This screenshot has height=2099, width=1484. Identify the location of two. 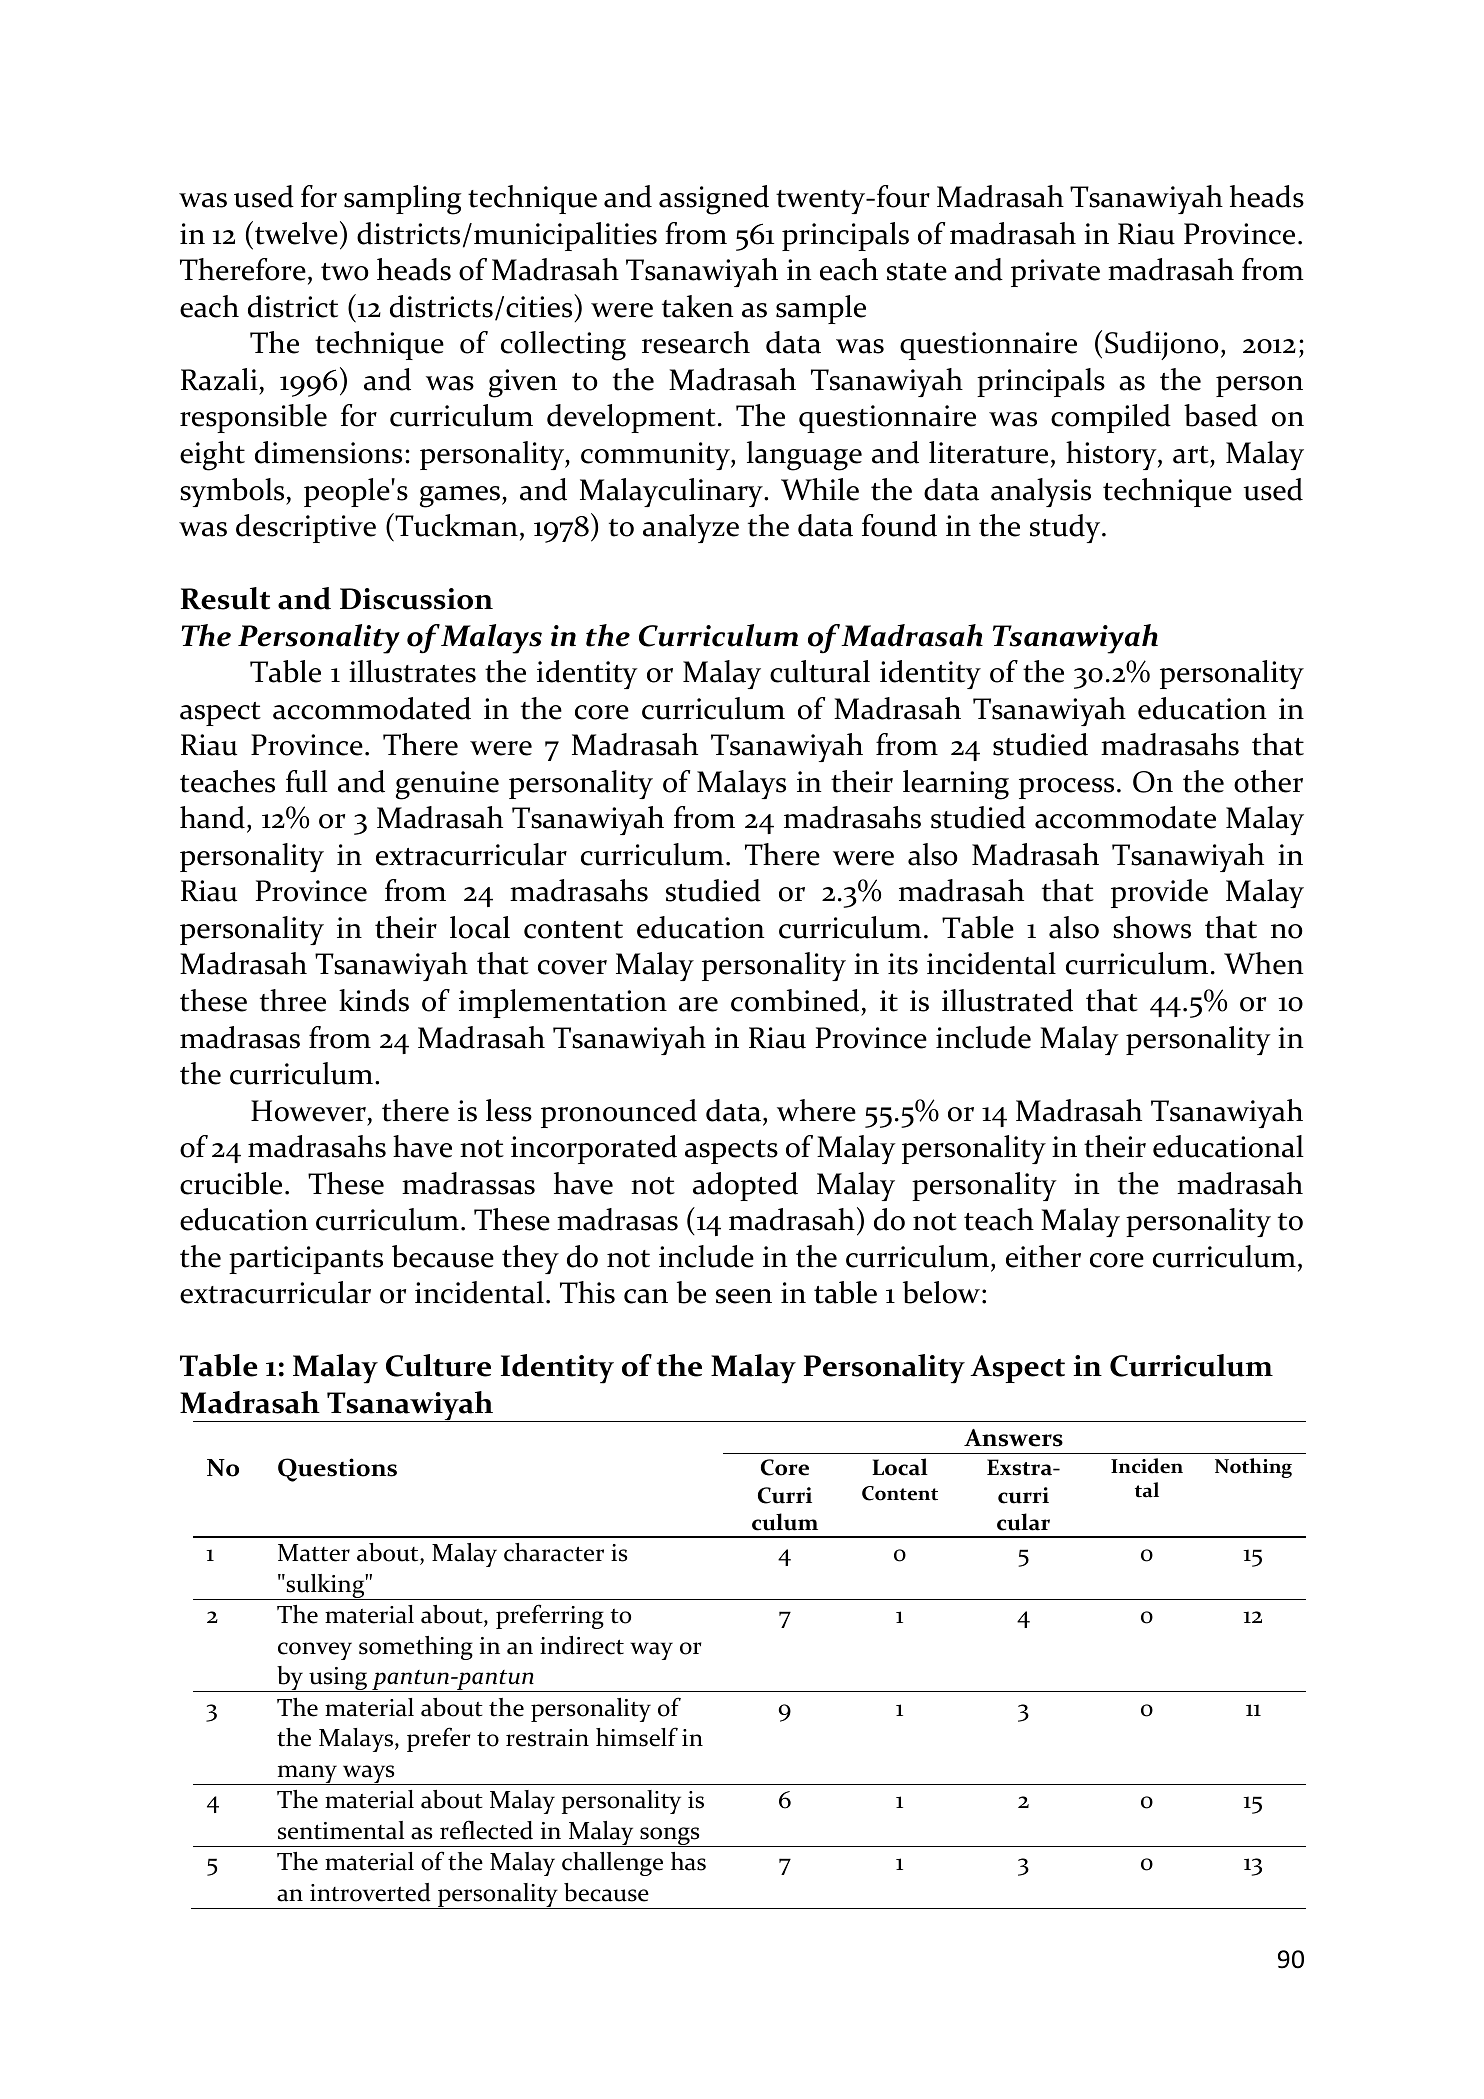
(345, 272).
